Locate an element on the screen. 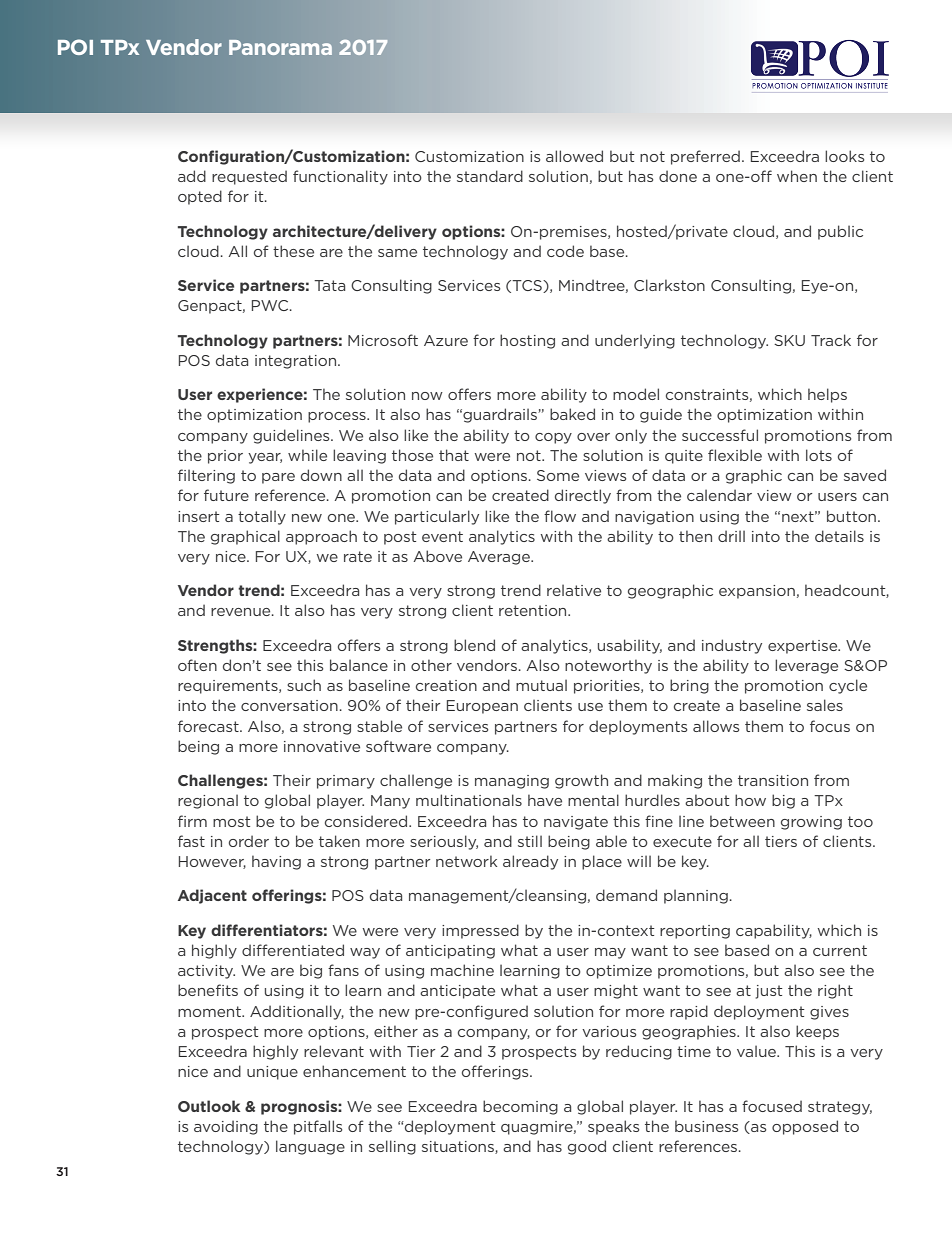  successful is located at coordinates (720, 435).
